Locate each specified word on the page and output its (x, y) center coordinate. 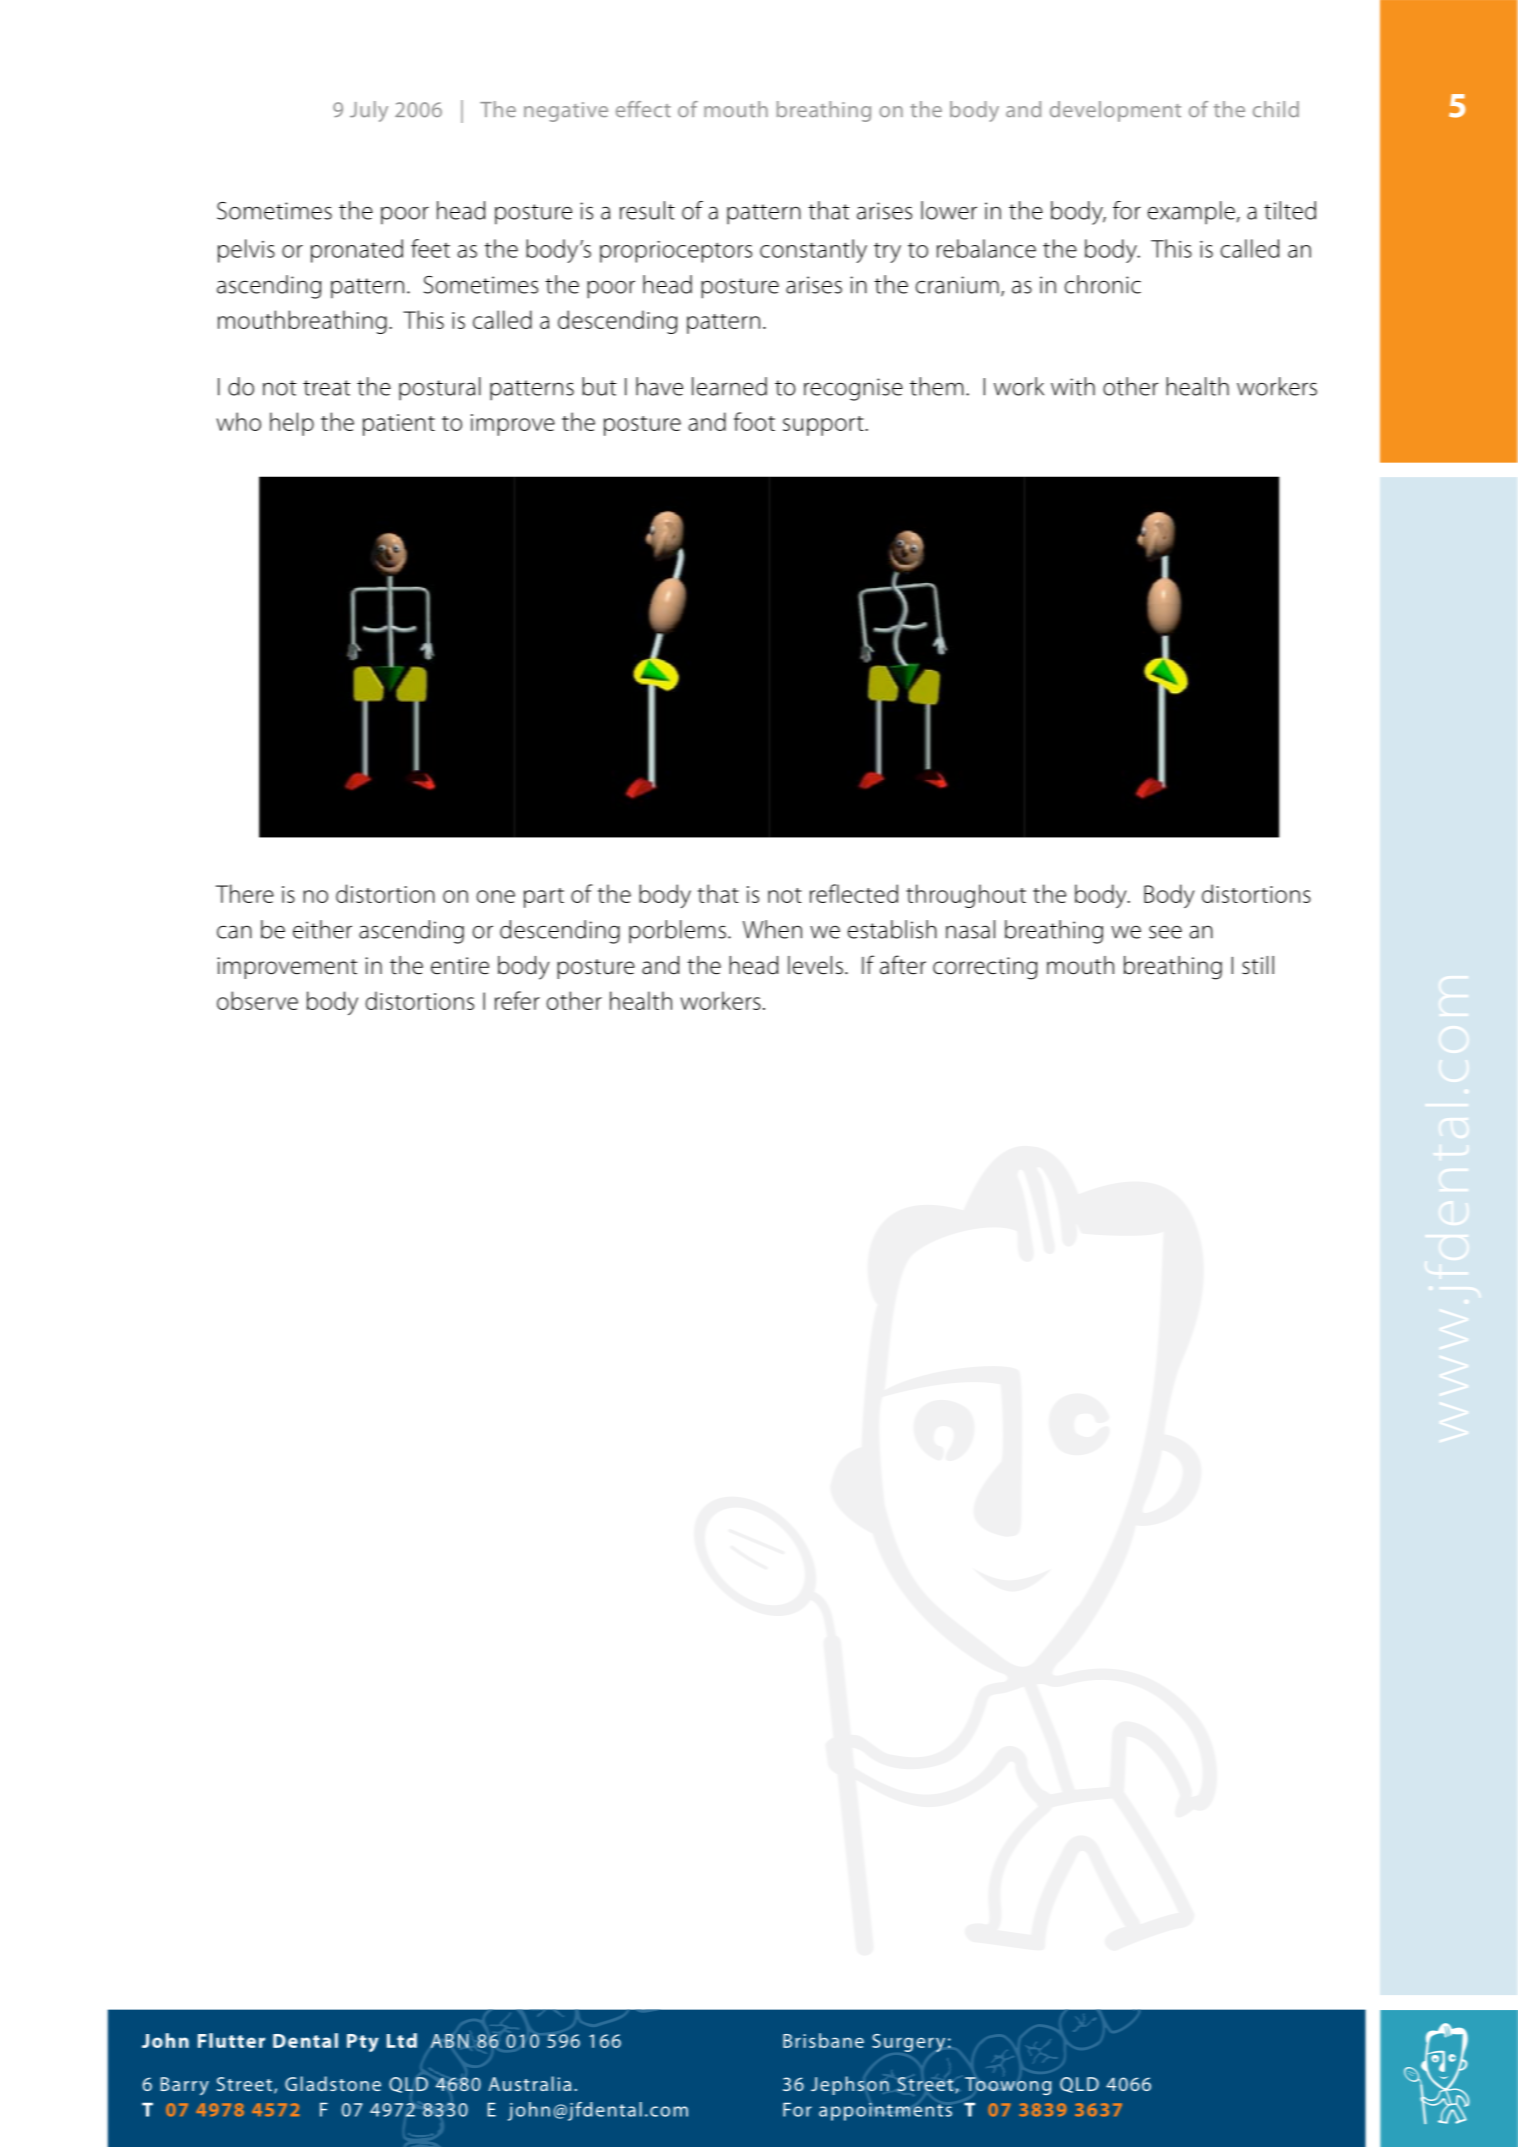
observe (257, 1000)
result (647, 210)
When (772, 929)
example (1191, 213)
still (1258, 965)
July (369, 111)
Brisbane (823, 2040)
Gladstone (333, 2083)
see (1165, 932)
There (245, 893)
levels (815, 965)
